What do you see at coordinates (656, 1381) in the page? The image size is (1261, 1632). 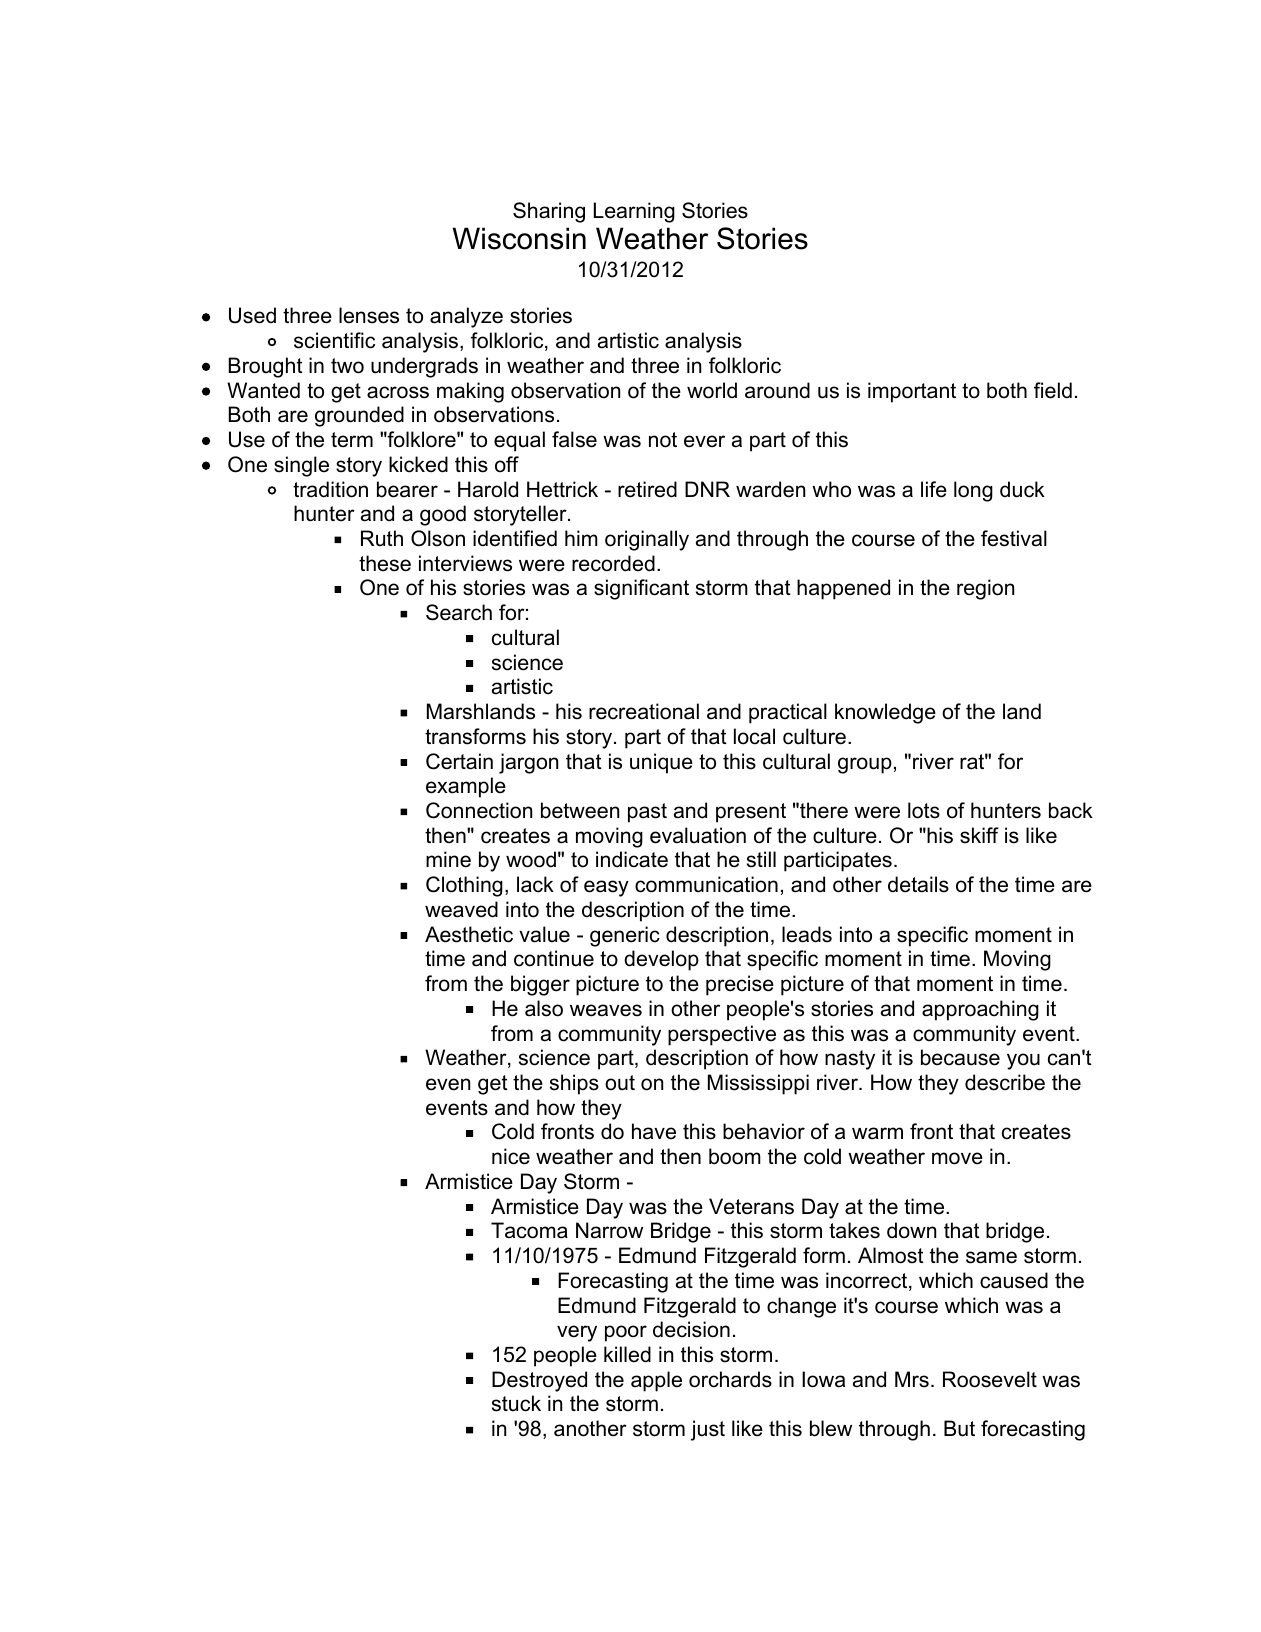 I see `apple` at bounding box center [656, 1381].
